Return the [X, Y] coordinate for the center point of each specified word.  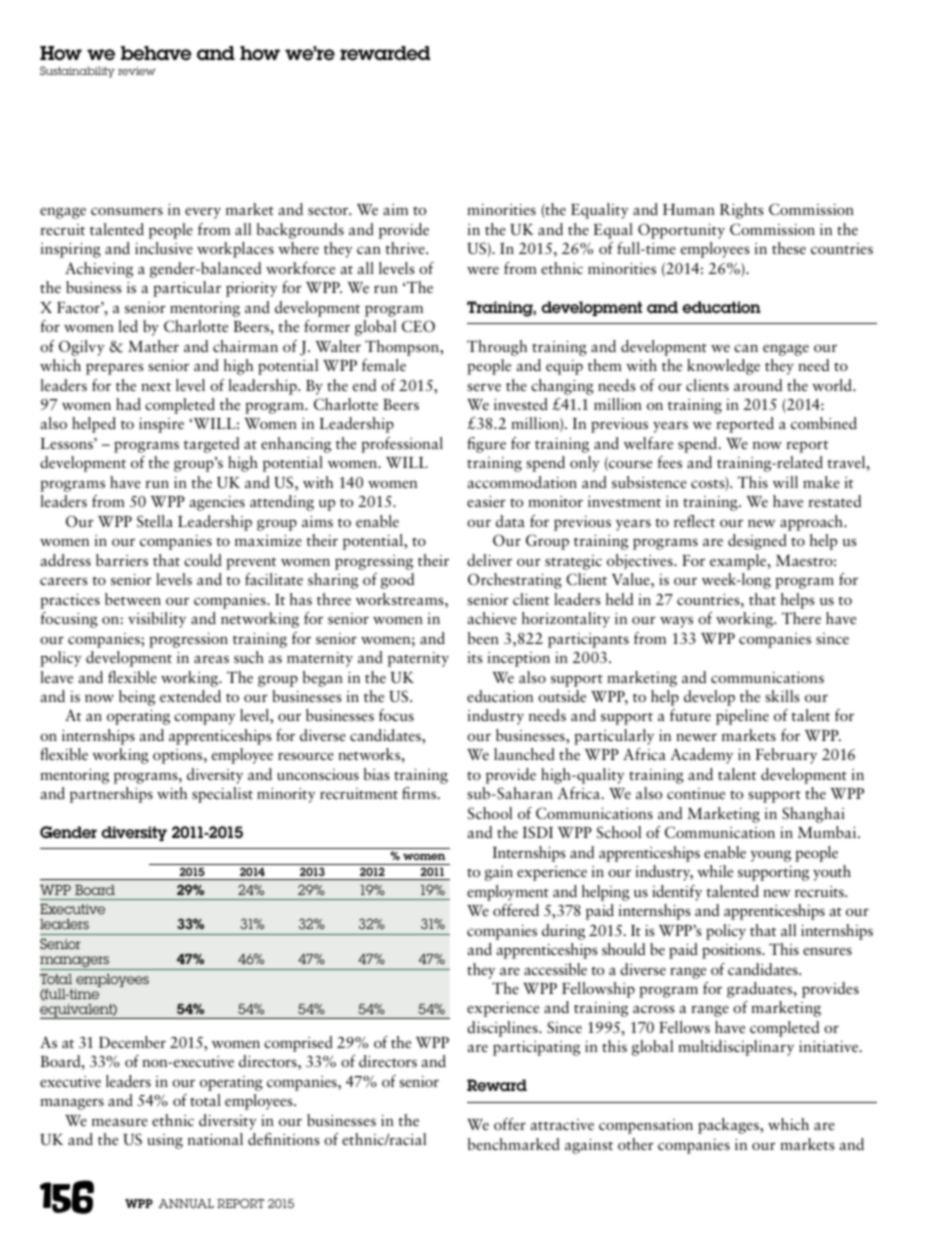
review [137, 71]
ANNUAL [186, 1203]
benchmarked [514, 1144]
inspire [161, 425]
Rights [741, 211]
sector [329, 211]
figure [486, 445]
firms [420, 793]
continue [696, 793]
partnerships [111, 795]
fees [669, 462]
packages [729, 1126]
